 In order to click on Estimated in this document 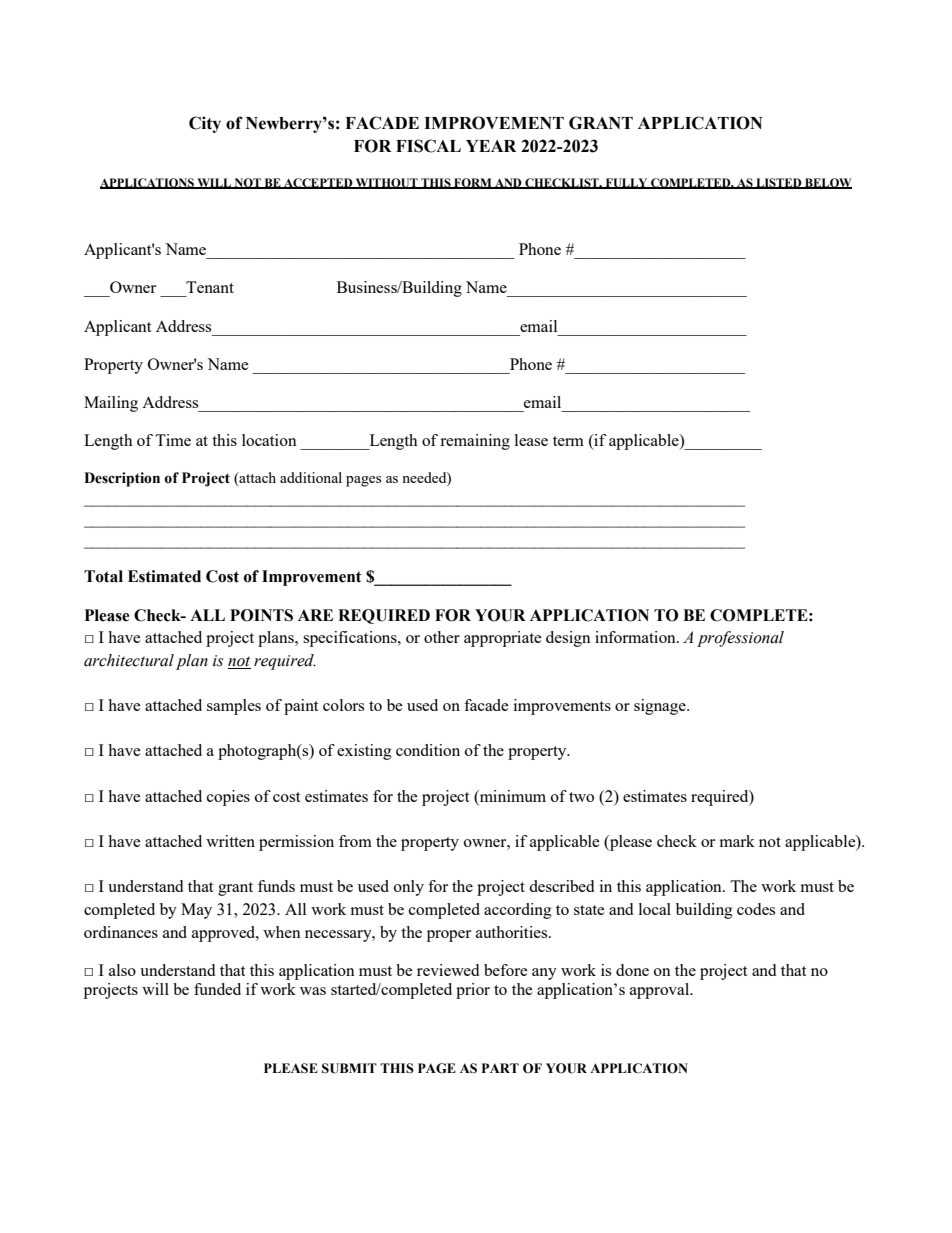, I will do `click(164, 576)`.
